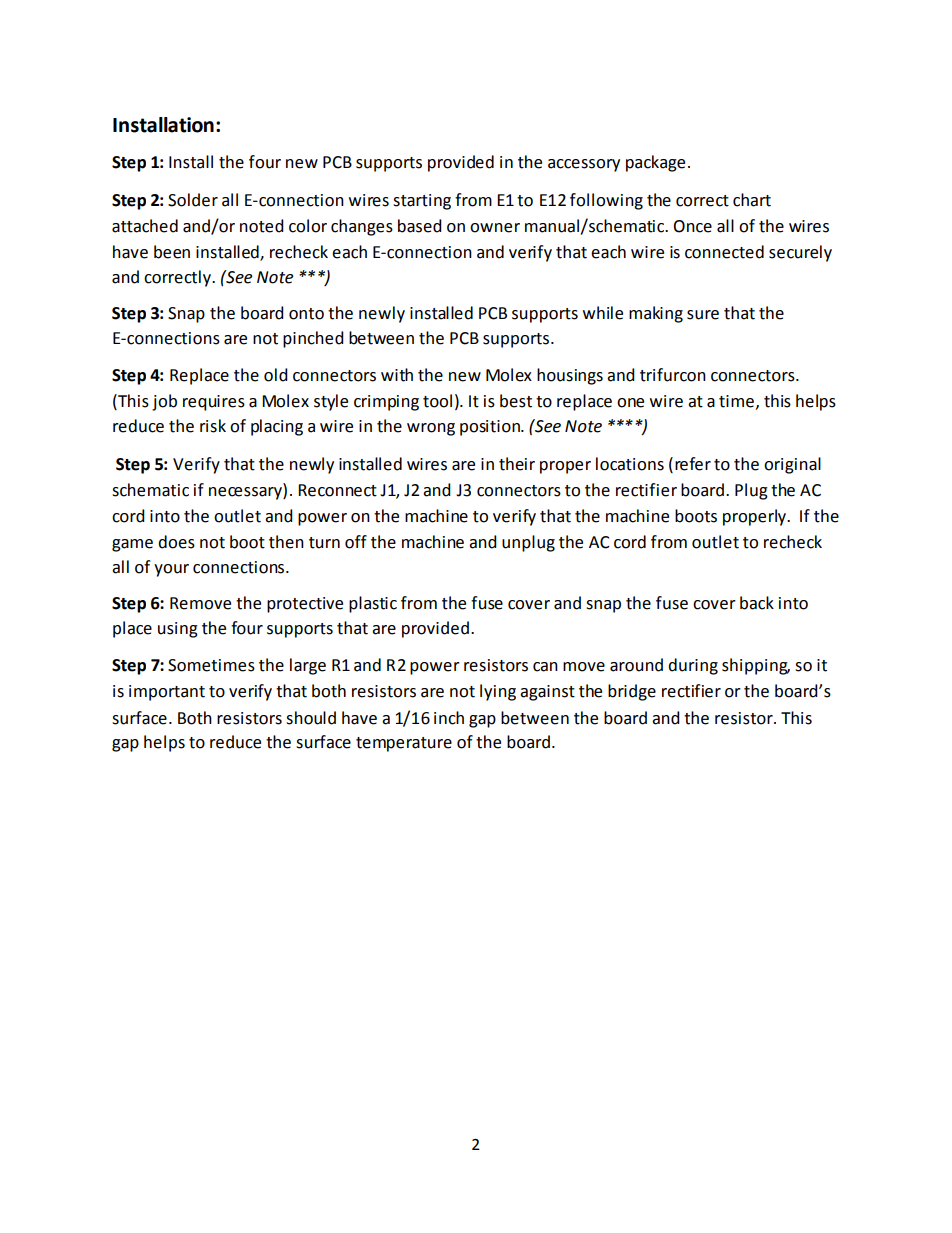  Describe the element at coordinates (404, 744) in the screenshot. I see `temperature` at that location.
